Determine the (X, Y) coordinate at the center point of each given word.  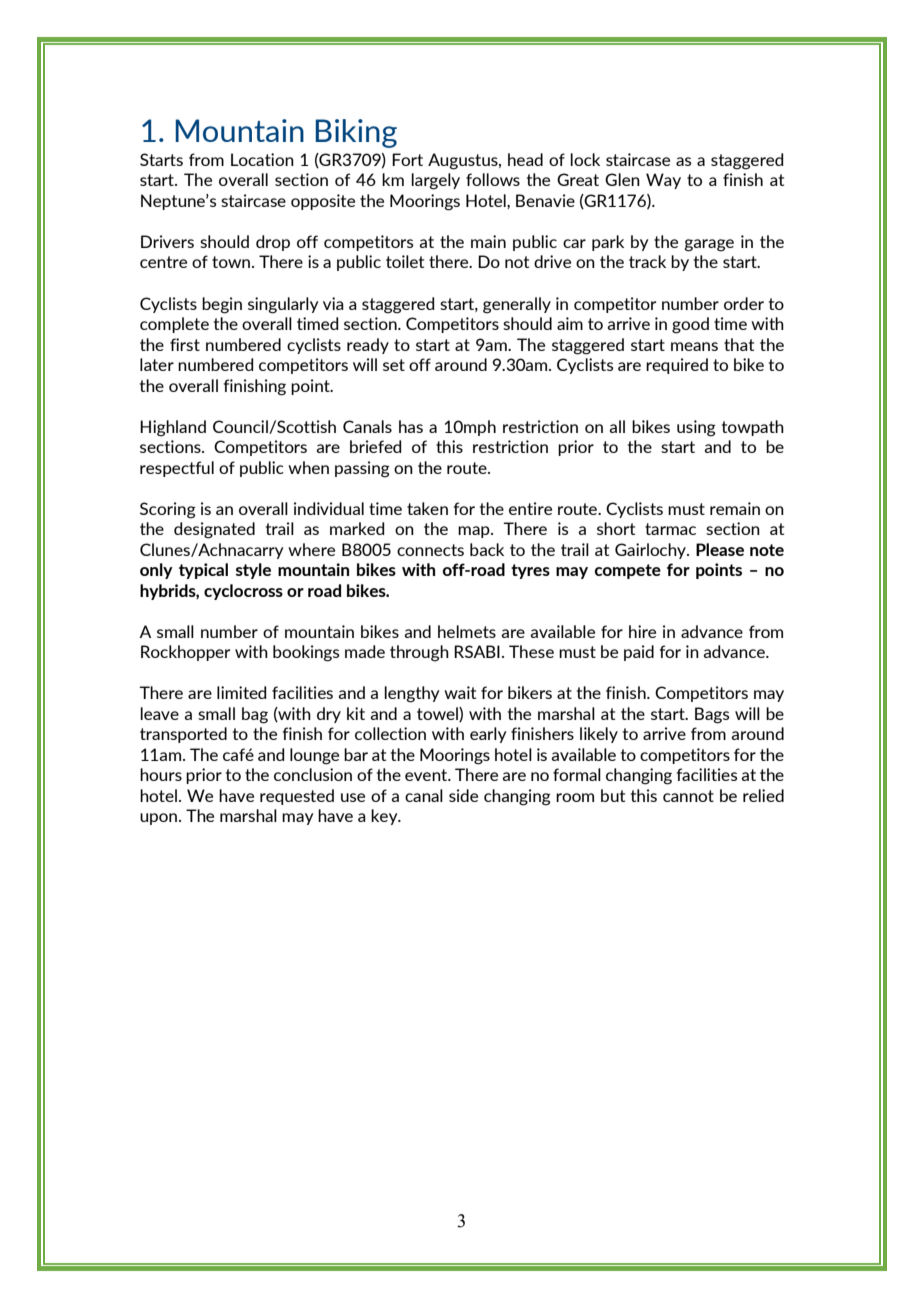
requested (297, 797)
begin (222, 305)
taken (427, 508)
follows (493, 179)
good (690, 325)
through (419, 653)
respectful (177, 469)
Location (262, 159)
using (696, 428)
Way (663, 181)
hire (642, 631)
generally (517, 305)
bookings (306, 653)
